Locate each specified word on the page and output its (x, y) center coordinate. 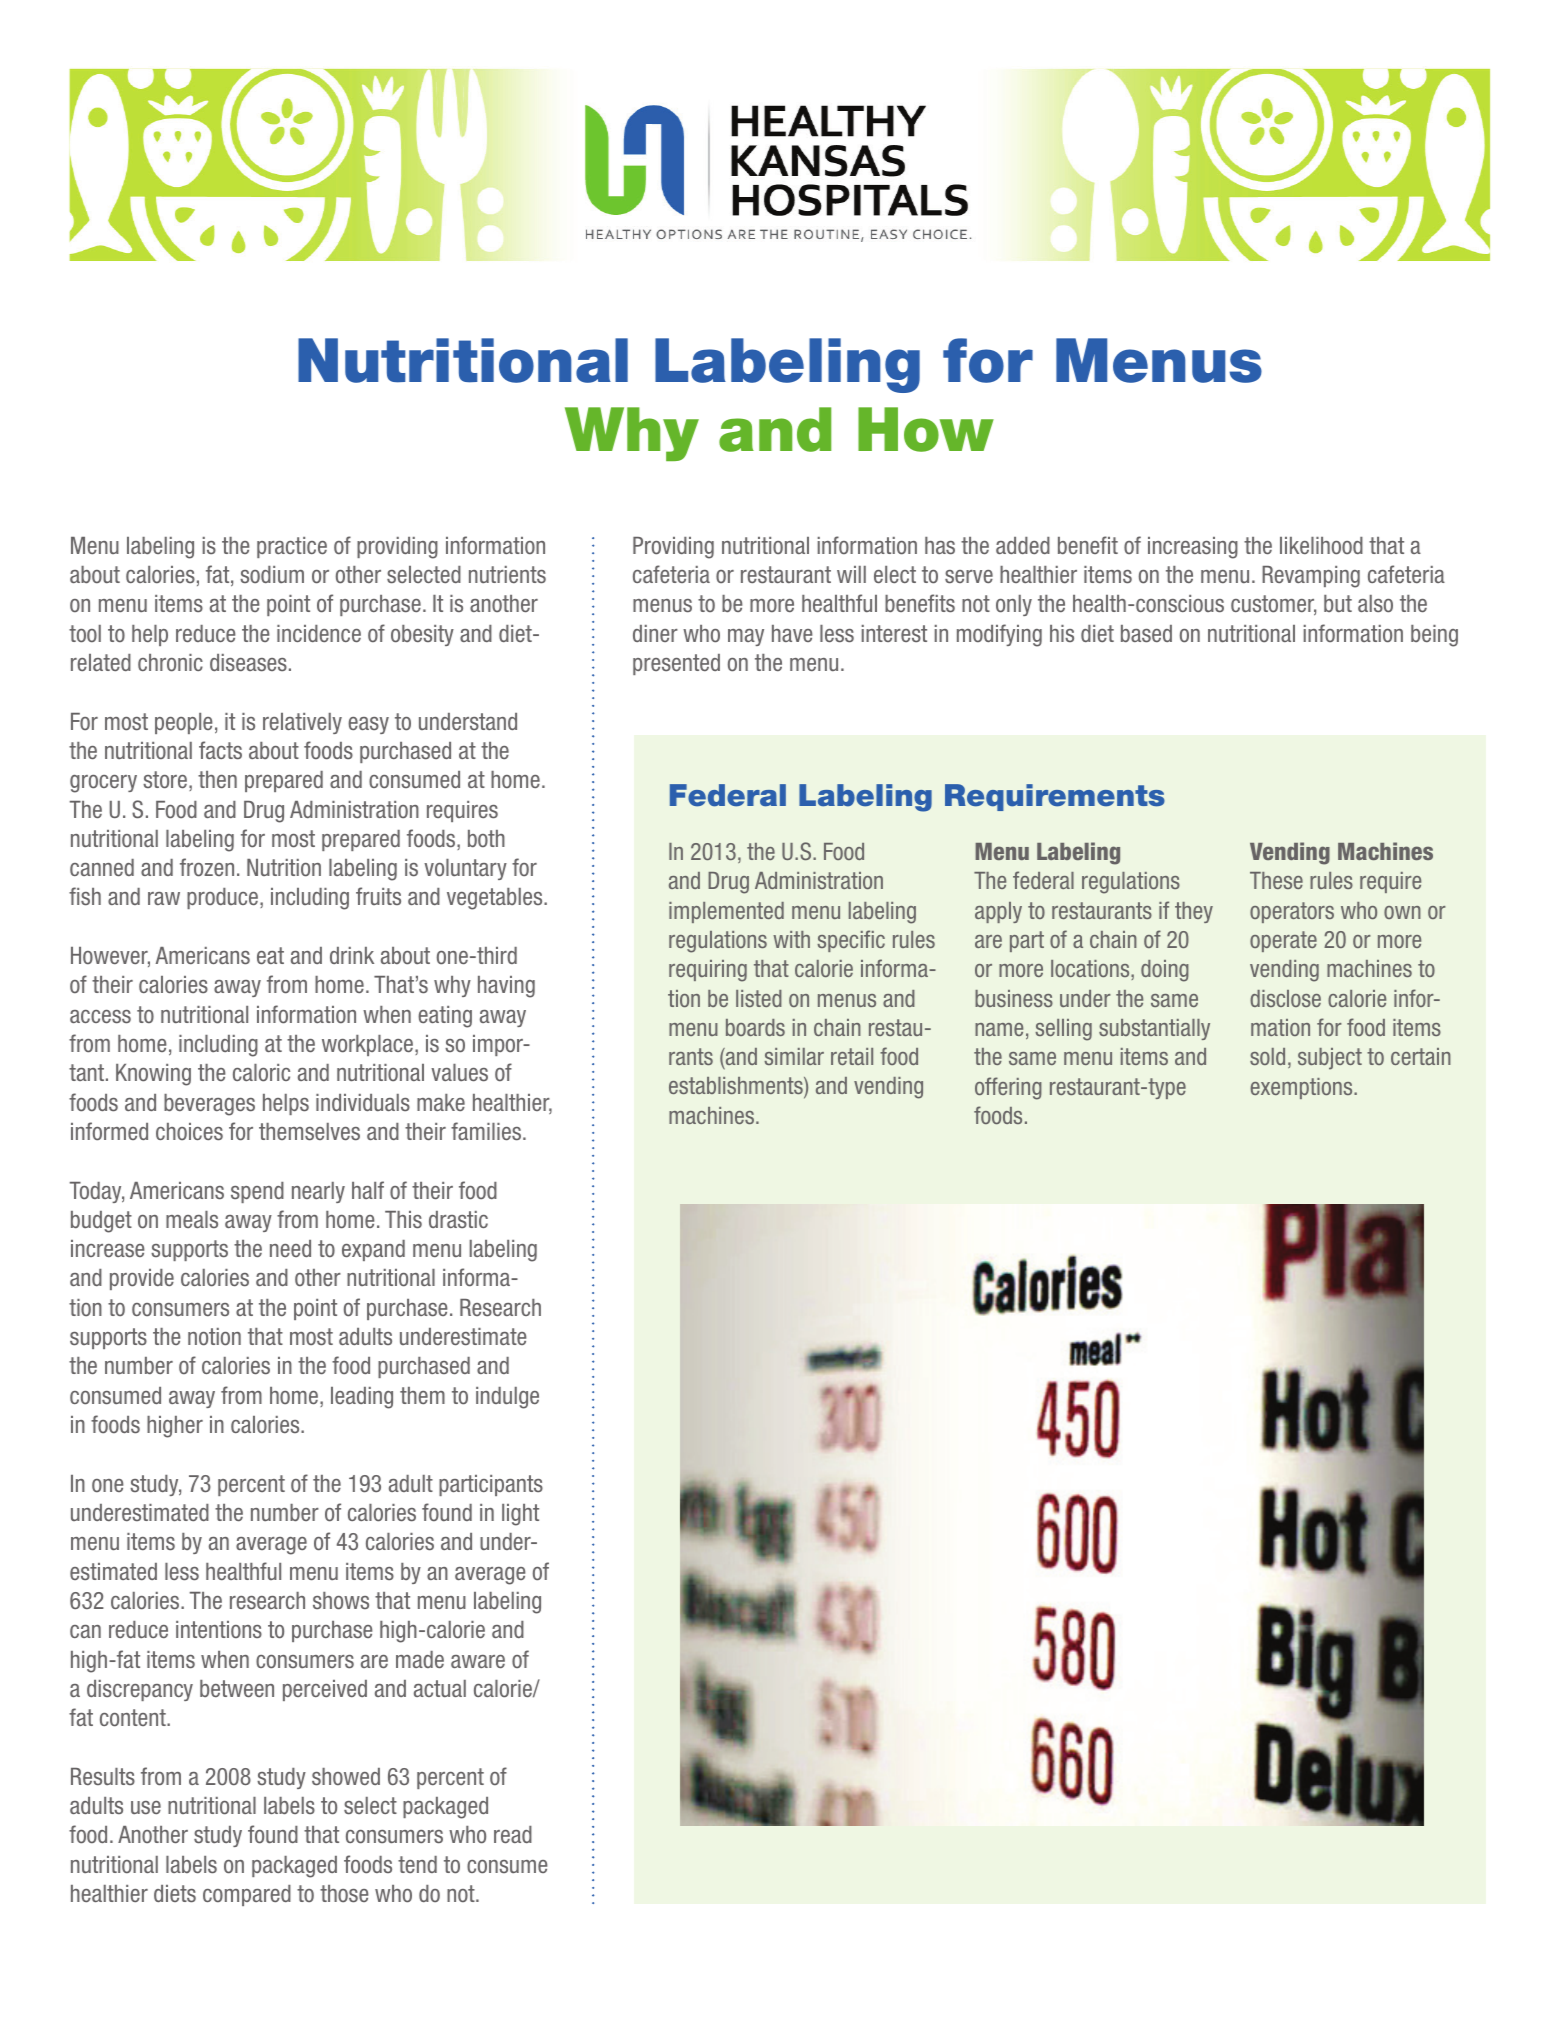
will (851, 574)
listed (759, 998)
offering (1008, 1088)
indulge (507, 1398)
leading (362, 1398)
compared (247, 1895)
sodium (272, 574)
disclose (1285, 998)
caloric (261, 1073)
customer (1273, 605)
